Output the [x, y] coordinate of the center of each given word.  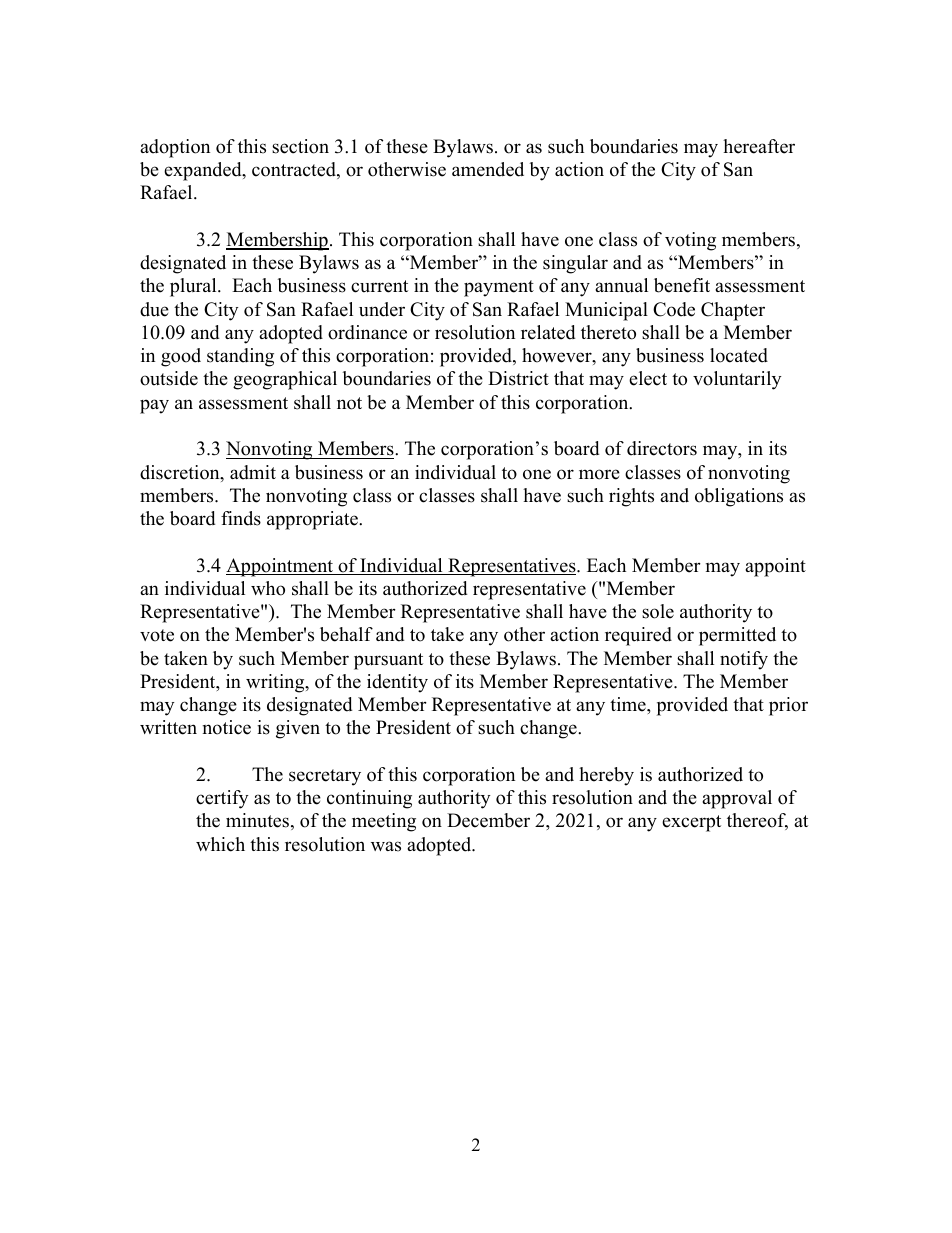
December [488, 820]
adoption [175, 148]
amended [488, 169]
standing [240, 357]
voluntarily [737, 380]
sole [658, 611]
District [518, 378]
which [220, 844]
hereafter [759, 146]
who [268, 588]
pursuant [388, 661]
